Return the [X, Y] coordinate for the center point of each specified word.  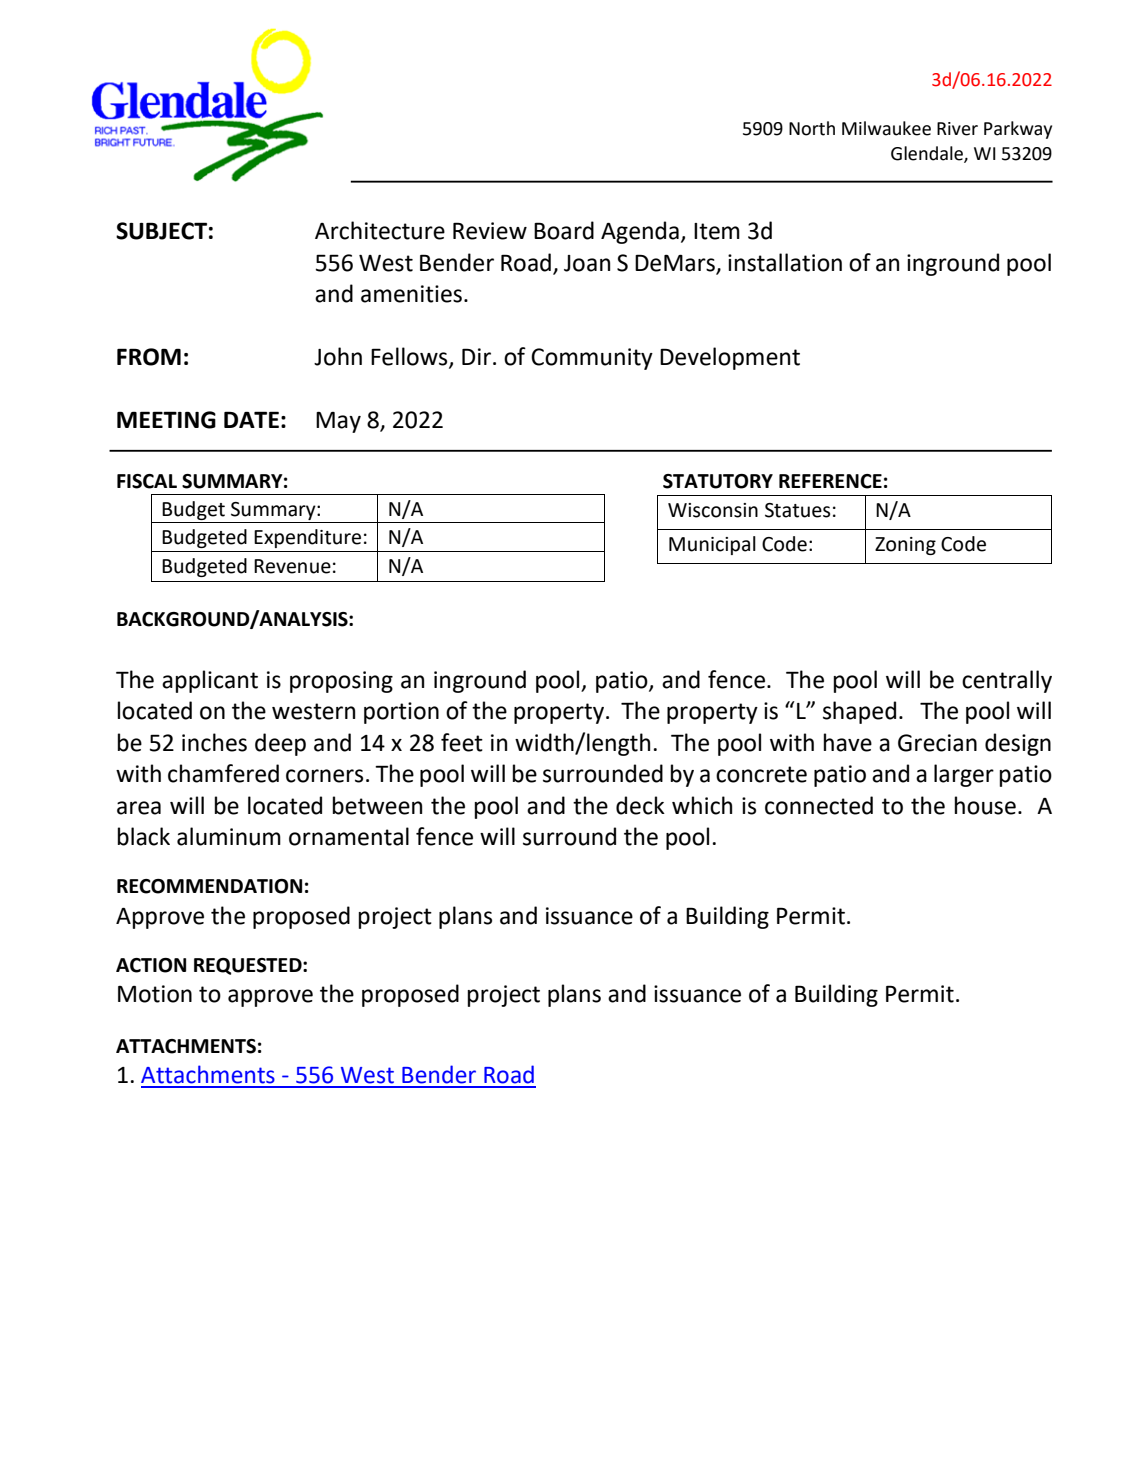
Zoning [905, 546]
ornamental [349, 836]
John [338, 356]
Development [730, 358]
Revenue [292, 566]
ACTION [151, 965]
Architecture [380, 230]
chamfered [223, 773]
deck [640, 805]
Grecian [937, 743]
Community [592, 359]
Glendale [928, 154]
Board [564, 230]
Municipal [712, 545]
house [985, 805]
